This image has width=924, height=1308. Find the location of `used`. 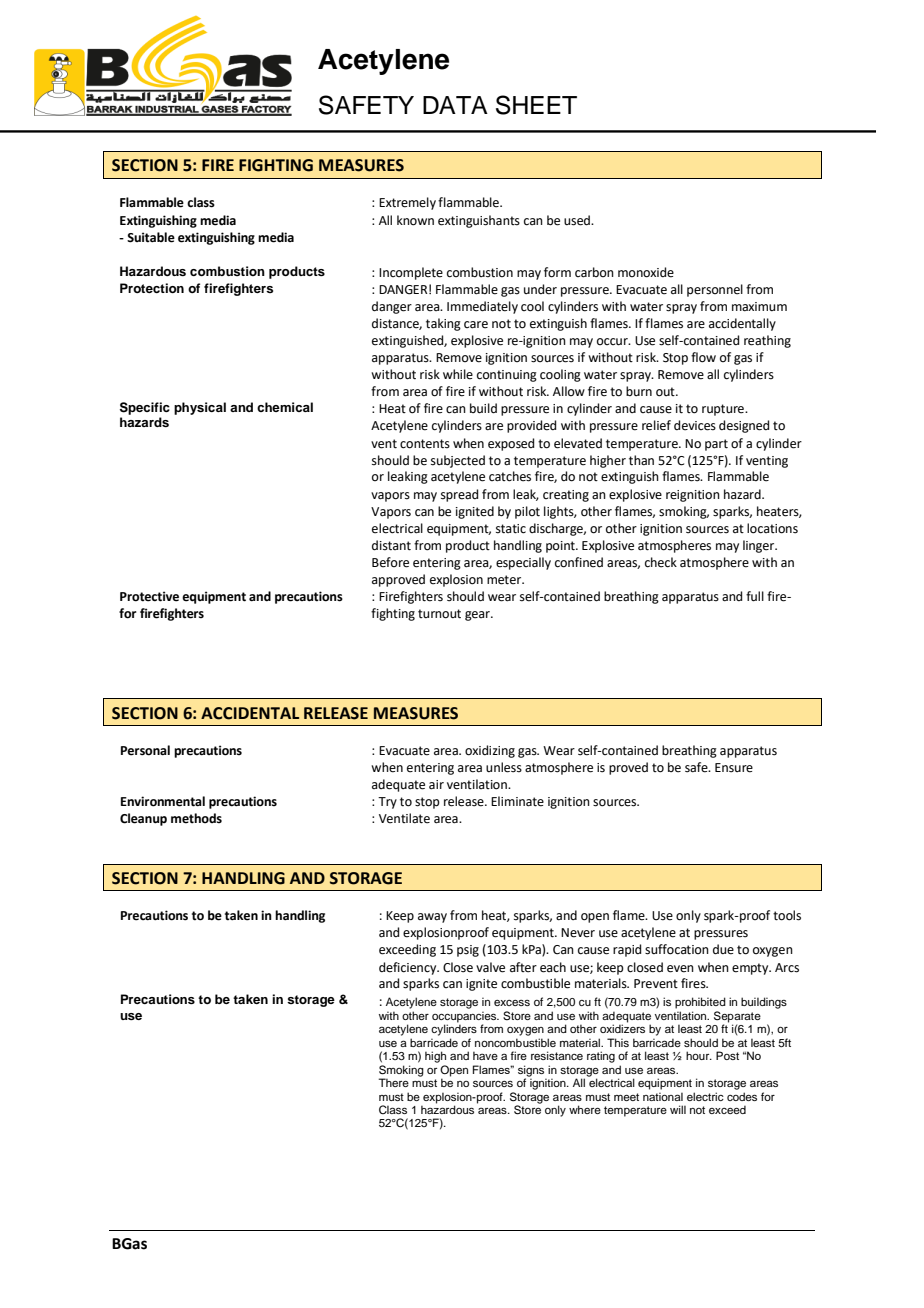

used is located at coordinates (578, 220).
